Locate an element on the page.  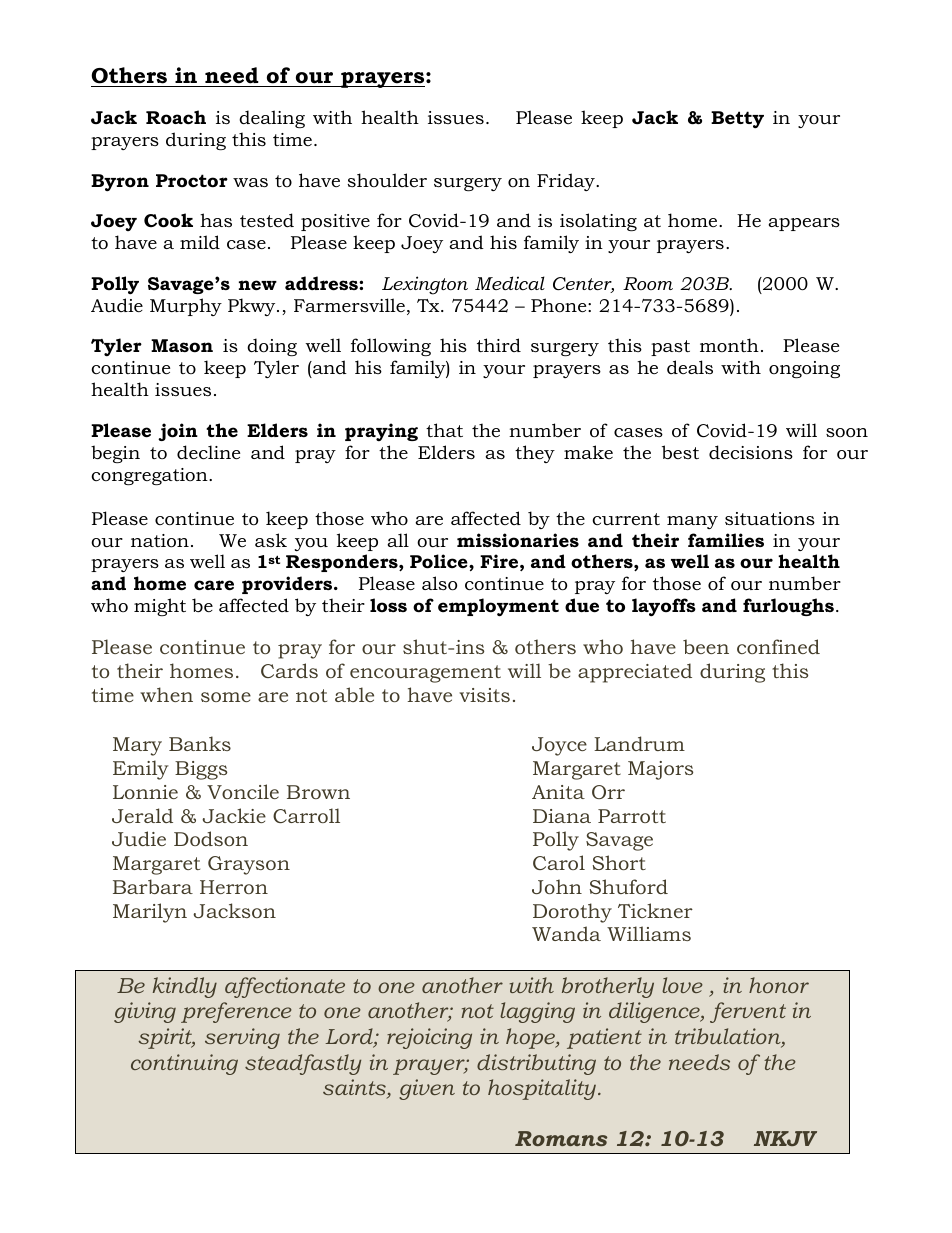
decline is located at coordinates (208, 452).
